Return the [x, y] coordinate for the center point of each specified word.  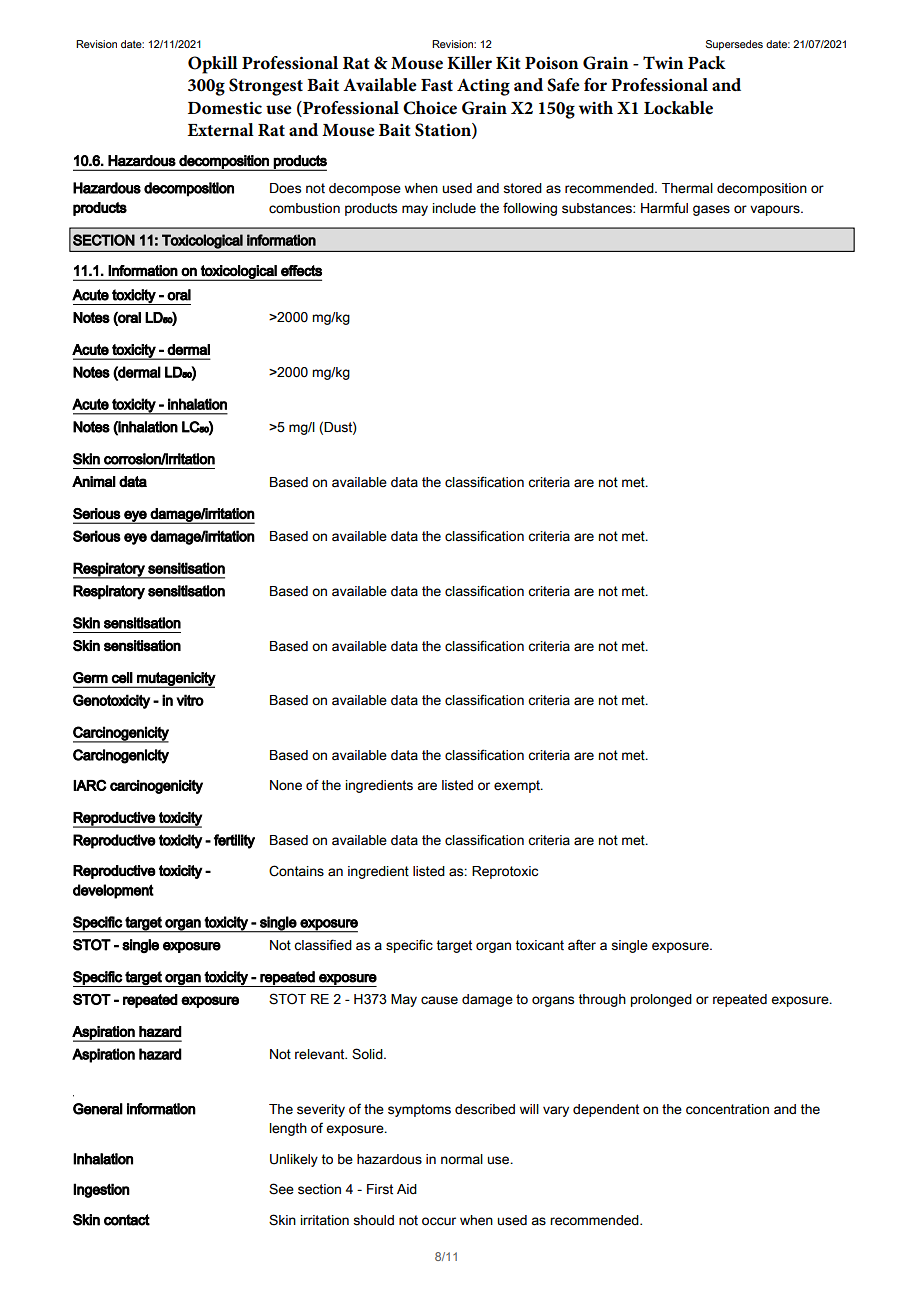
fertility [234, 841]
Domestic [225, 108]
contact [127, 1220]
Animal [94, 481]
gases [711, 210]
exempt [518, 786]
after [582, 945]
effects [301, 271]
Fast [437, 85]
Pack [707, 62]
